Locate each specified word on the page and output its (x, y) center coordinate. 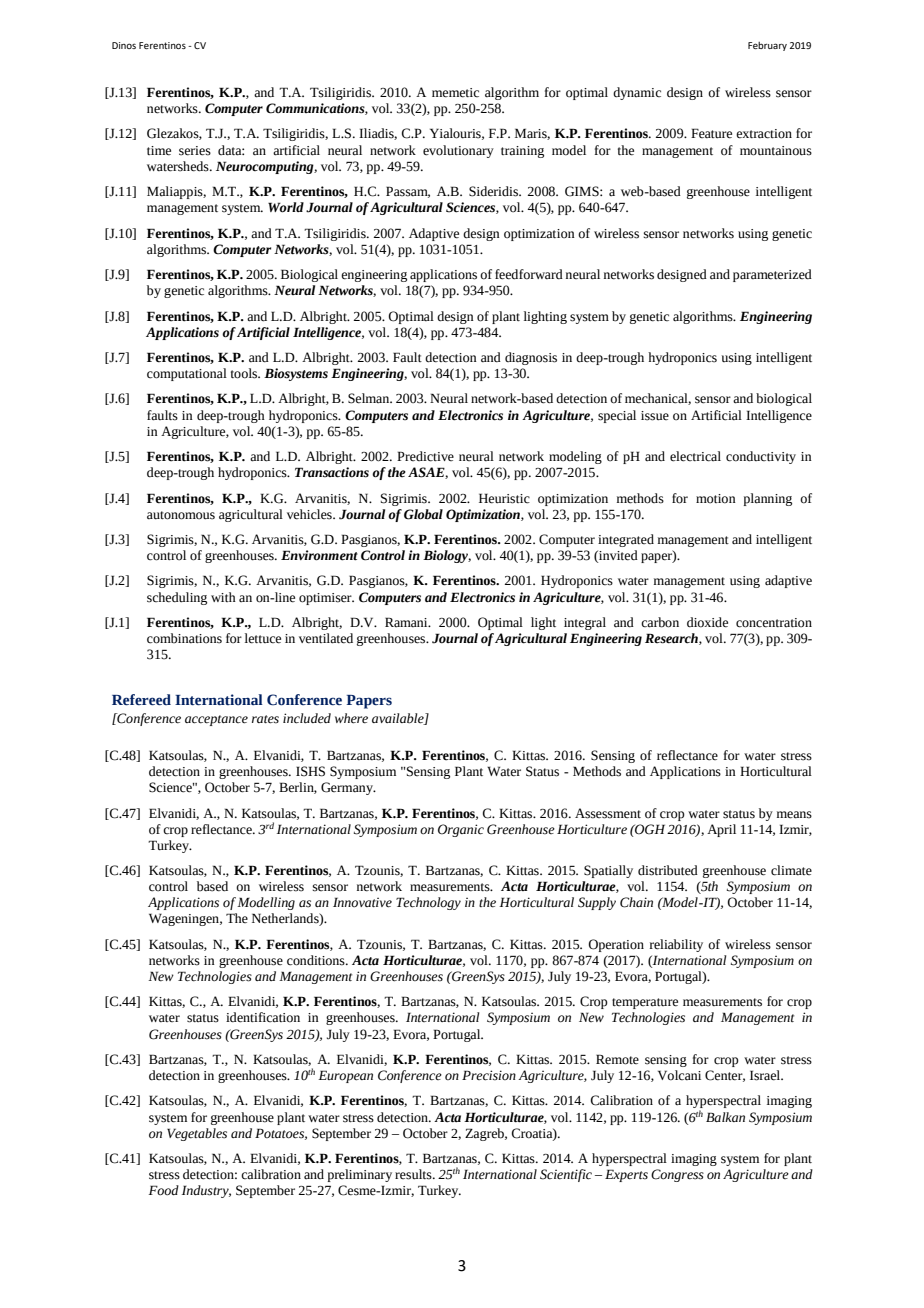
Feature (711, 133)
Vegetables (197, 1134)
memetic (455, 93)
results (414, 1174)
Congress (677, 1175)
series (195, 151)
